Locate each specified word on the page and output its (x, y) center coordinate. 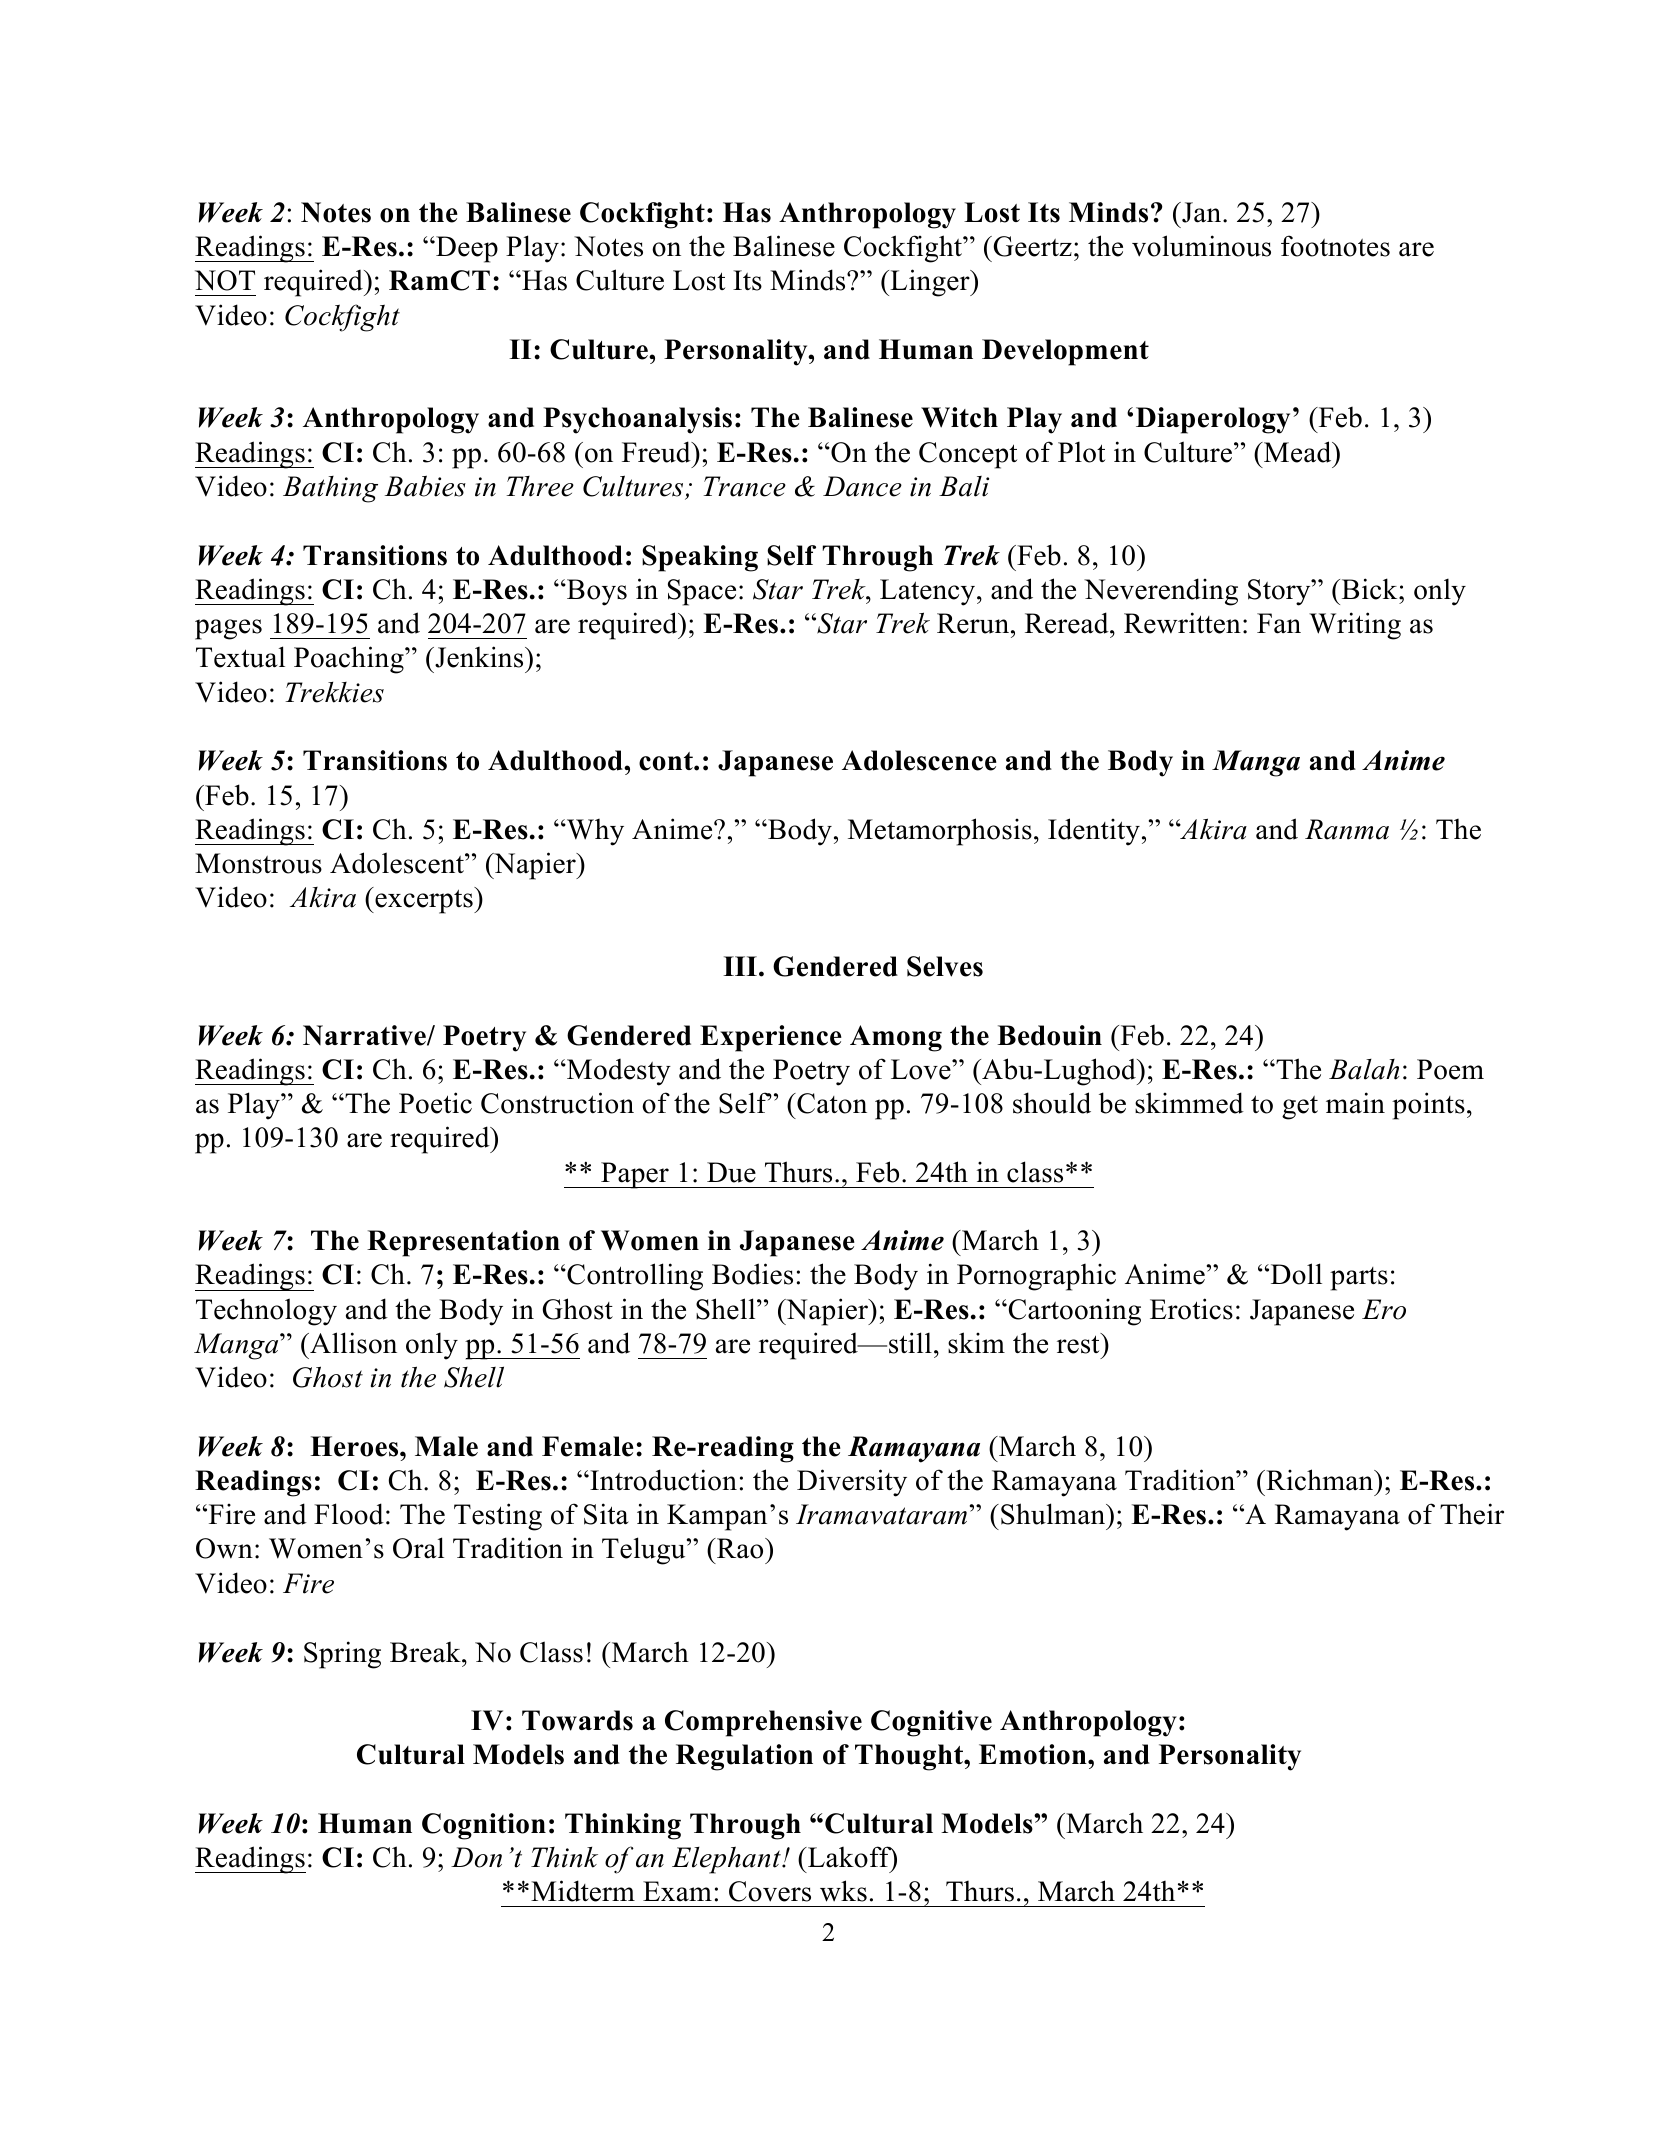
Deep (466, 249)
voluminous (1201, 246)
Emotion (1034, 1754)
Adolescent (398, 863)
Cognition (484, 1826)
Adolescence (919, 760)
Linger (930, 283)
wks (843, 1891)
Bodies (752, 1274)
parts (1359, 1279)
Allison (352, 1343)
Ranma (1347, 829)
